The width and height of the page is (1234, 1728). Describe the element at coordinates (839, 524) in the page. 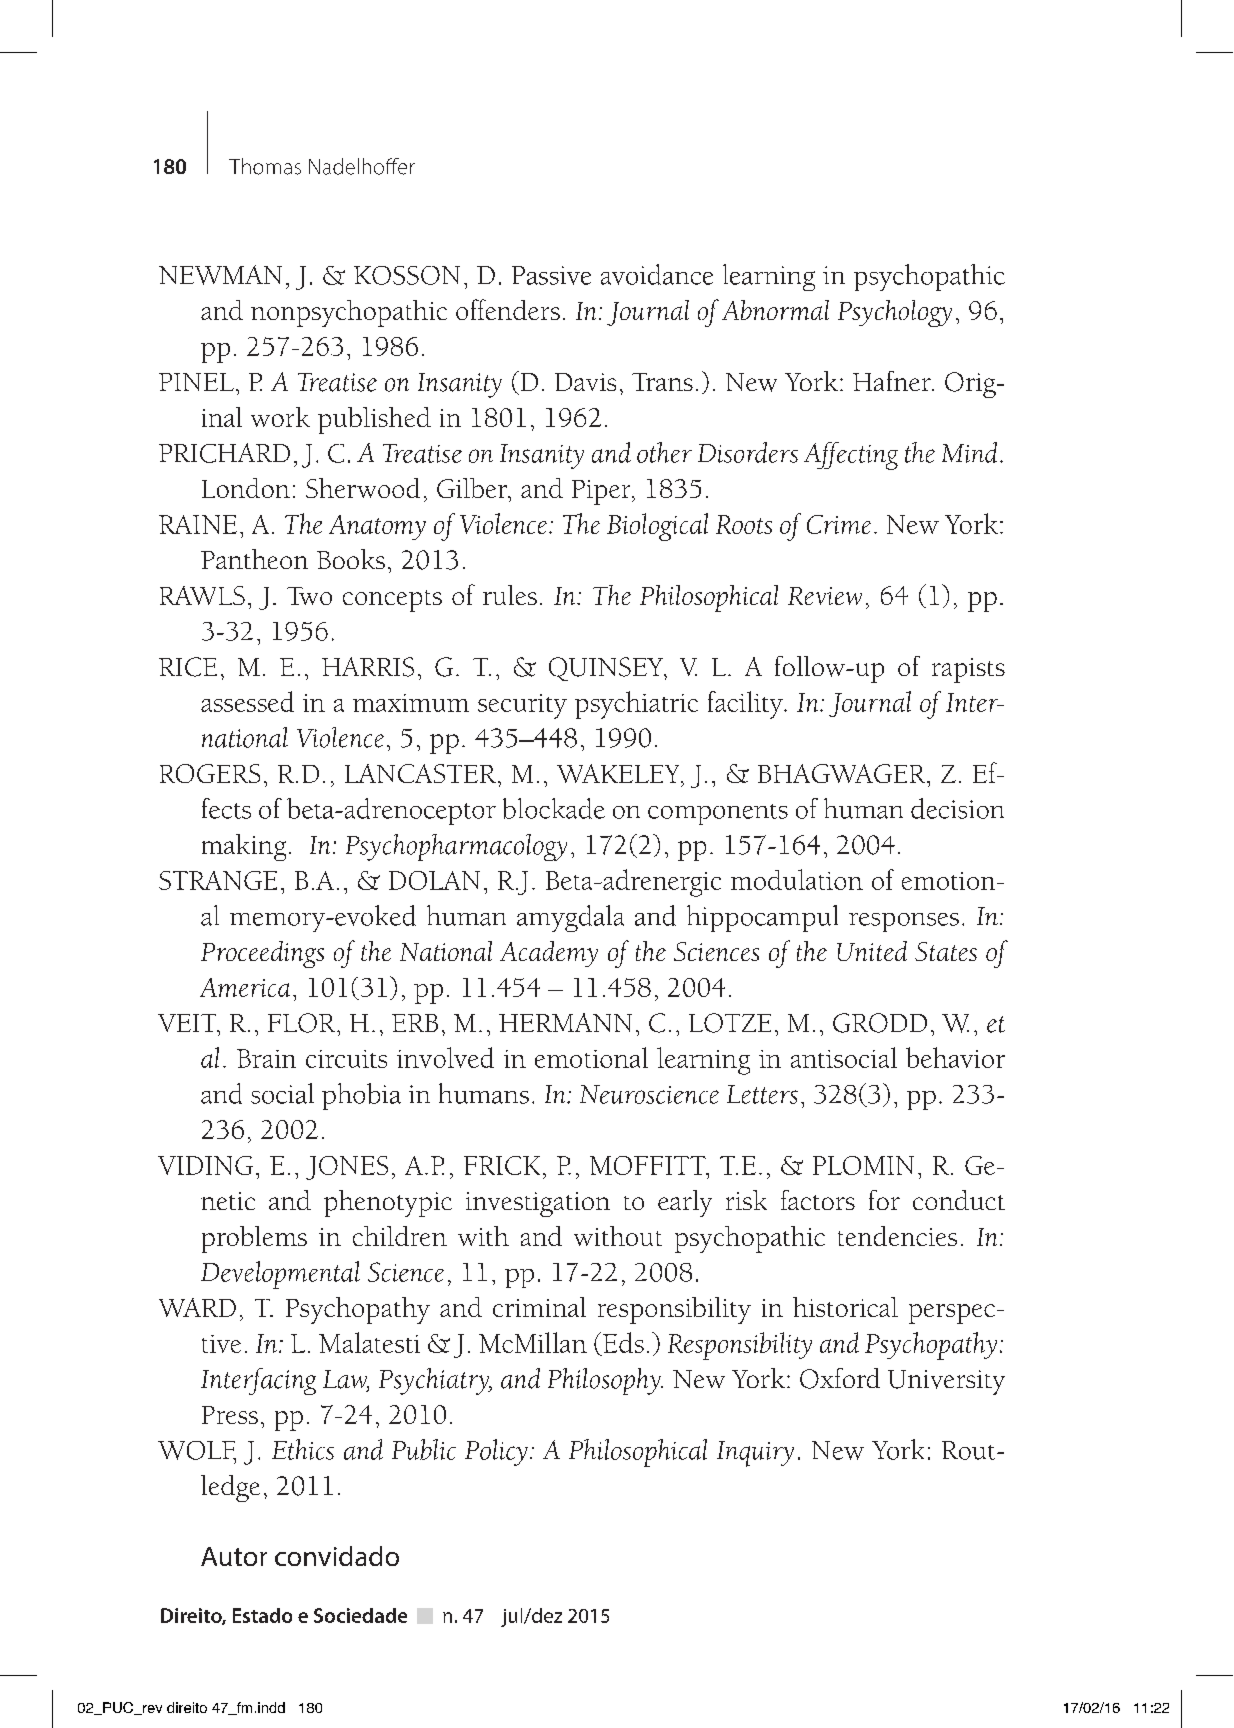

I see `Crime` at that location.
